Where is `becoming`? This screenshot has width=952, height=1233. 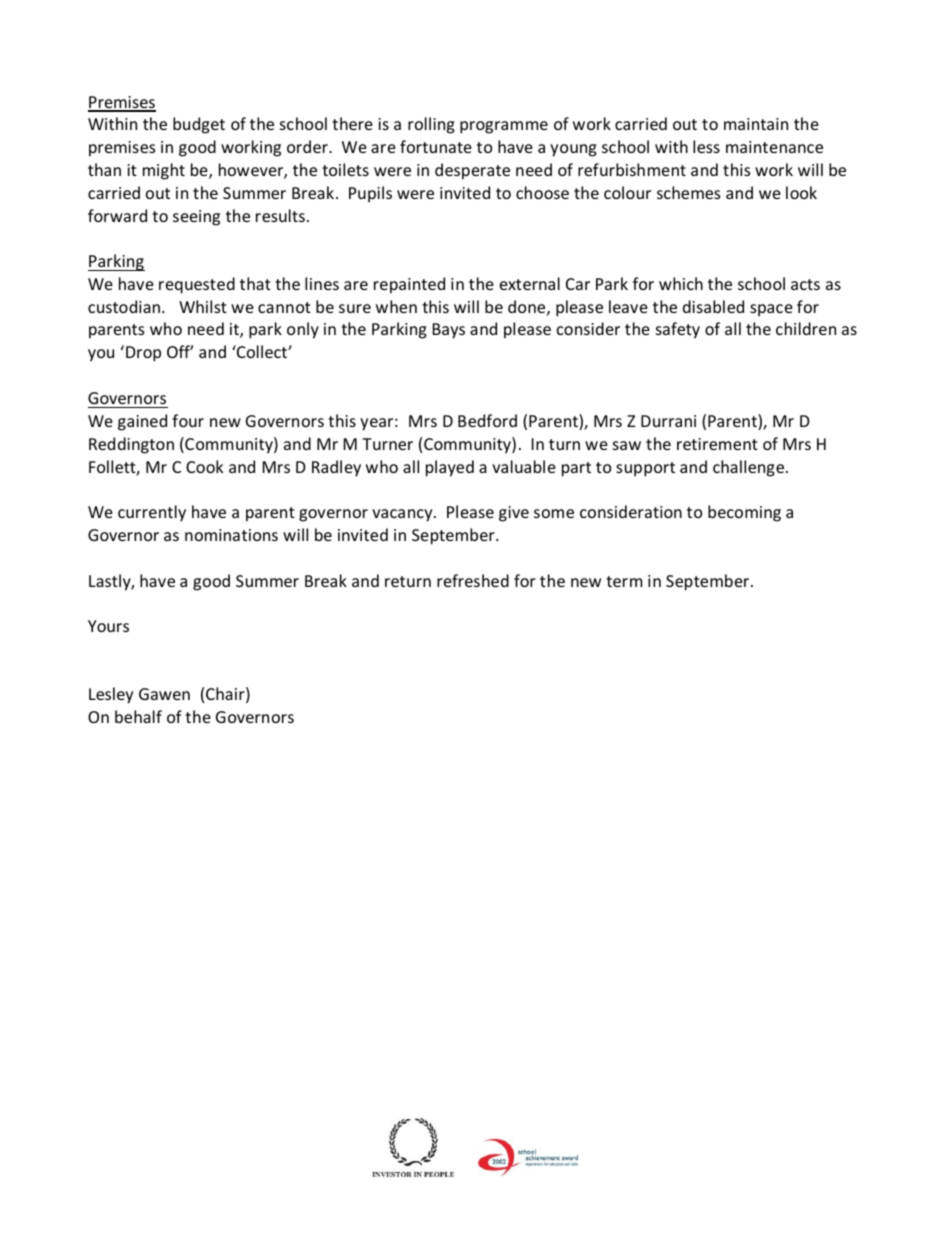 becoming is located at coordinates (744, 513).
